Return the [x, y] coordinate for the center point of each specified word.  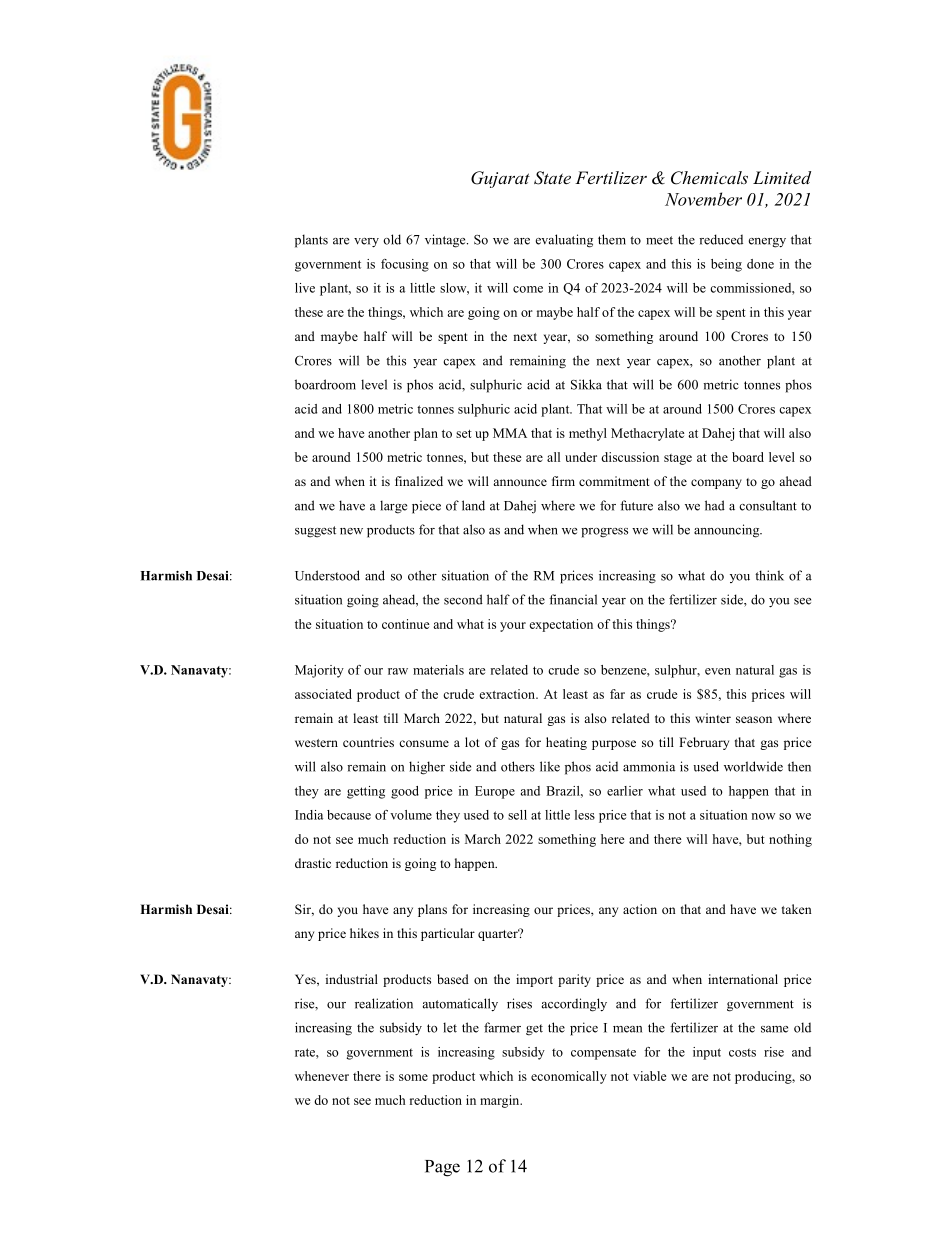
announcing [728, 531]
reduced [721, 239]
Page [442, 1168]
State [552, 178]
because [349, 815]
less [585, 815]
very [366, 243]
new [351, 531]
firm [563, 481]
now [763, 816]
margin [501, 1101]
